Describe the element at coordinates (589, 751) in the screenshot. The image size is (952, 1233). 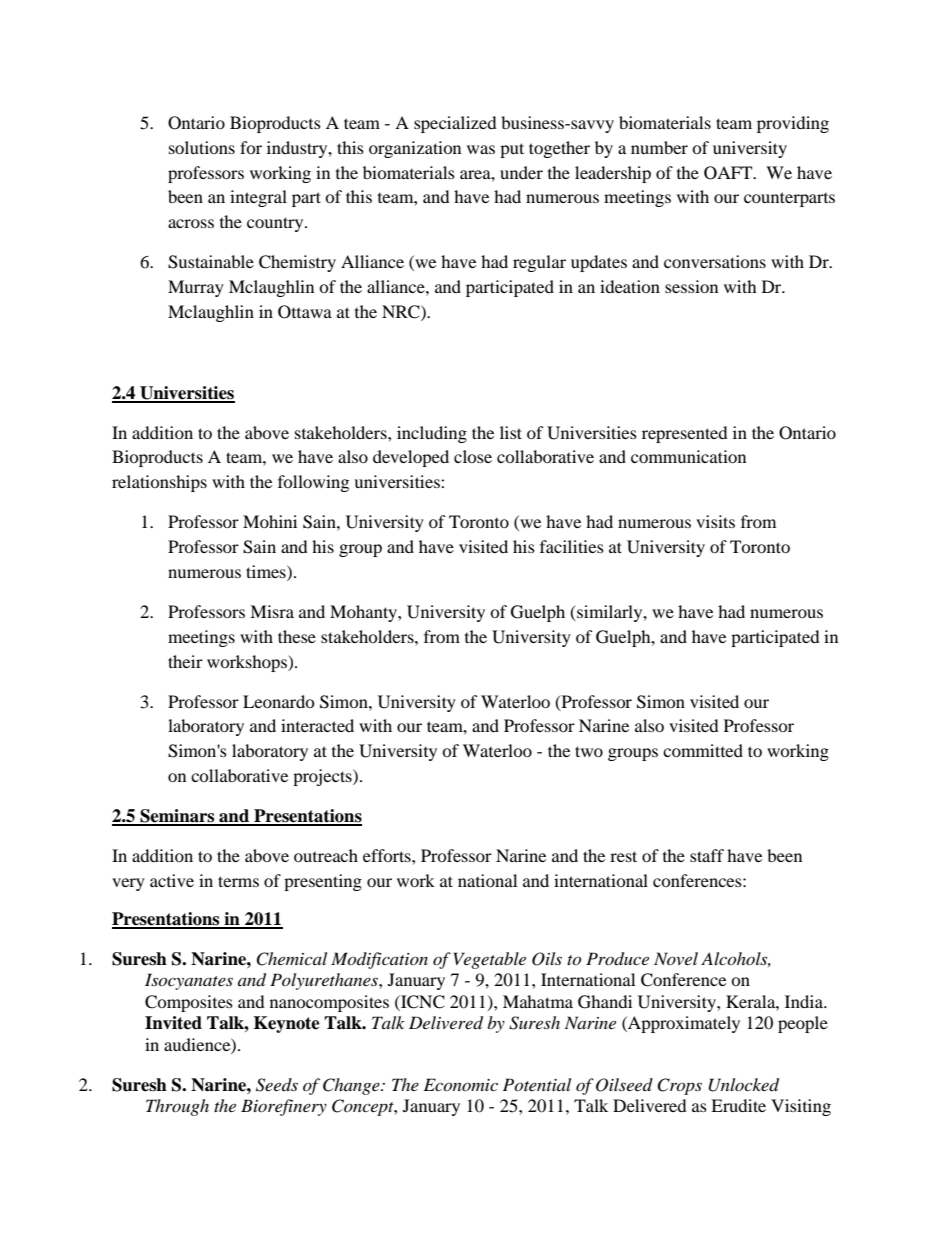
I see `two` at that location.
